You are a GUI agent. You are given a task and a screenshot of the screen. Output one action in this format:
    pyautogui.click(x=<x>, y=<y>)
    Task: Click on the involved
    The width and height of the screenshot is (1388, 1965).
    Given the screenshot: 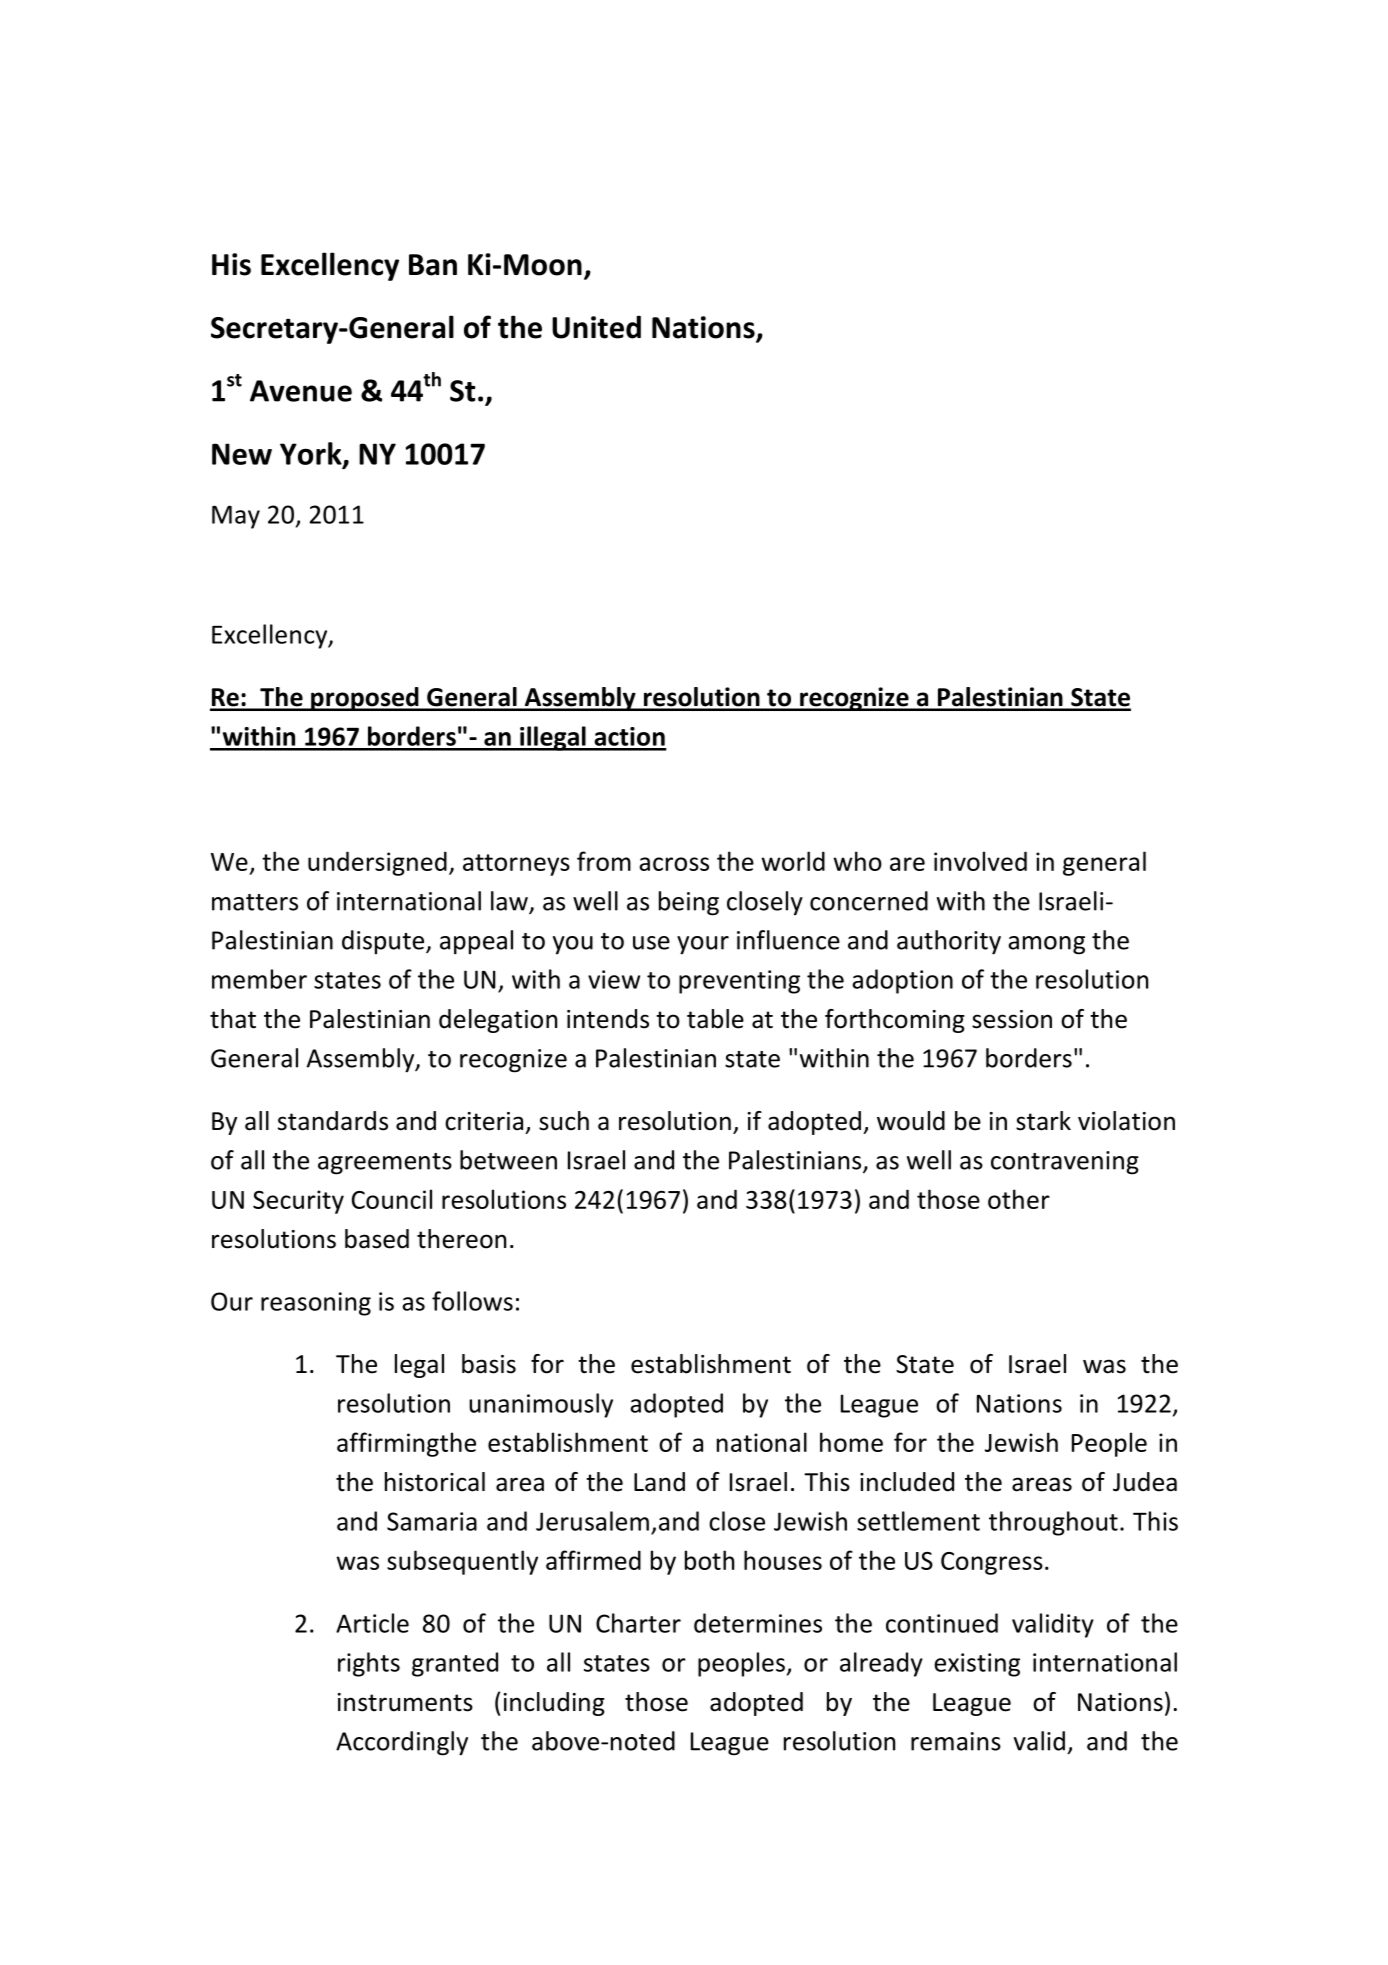 What is the action you would take?
    pyautogui.click(x=980, y=861)
